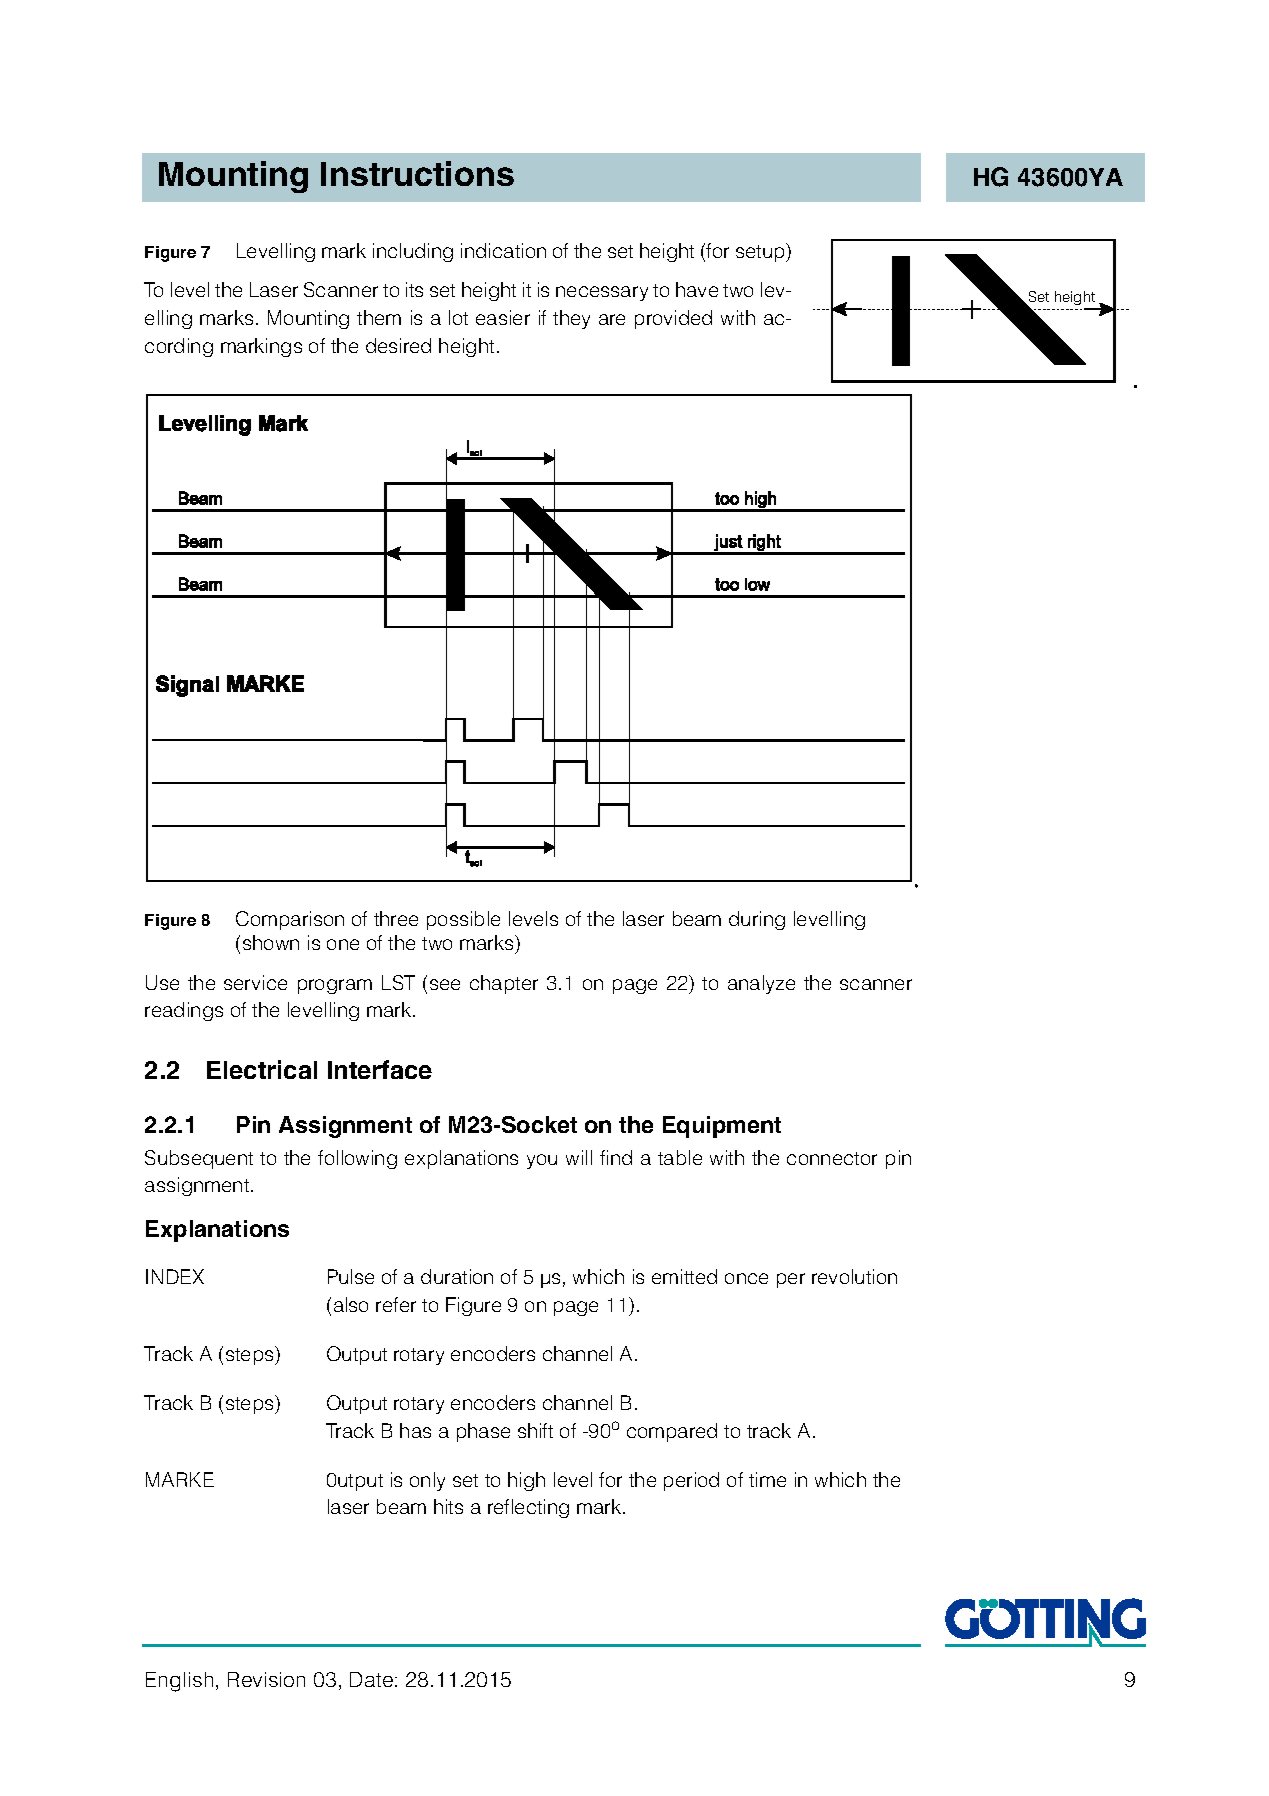 Image resolution: width=1269 pixels, height=1796 pixels. I want to click on Revision, so click(266, 1679).
